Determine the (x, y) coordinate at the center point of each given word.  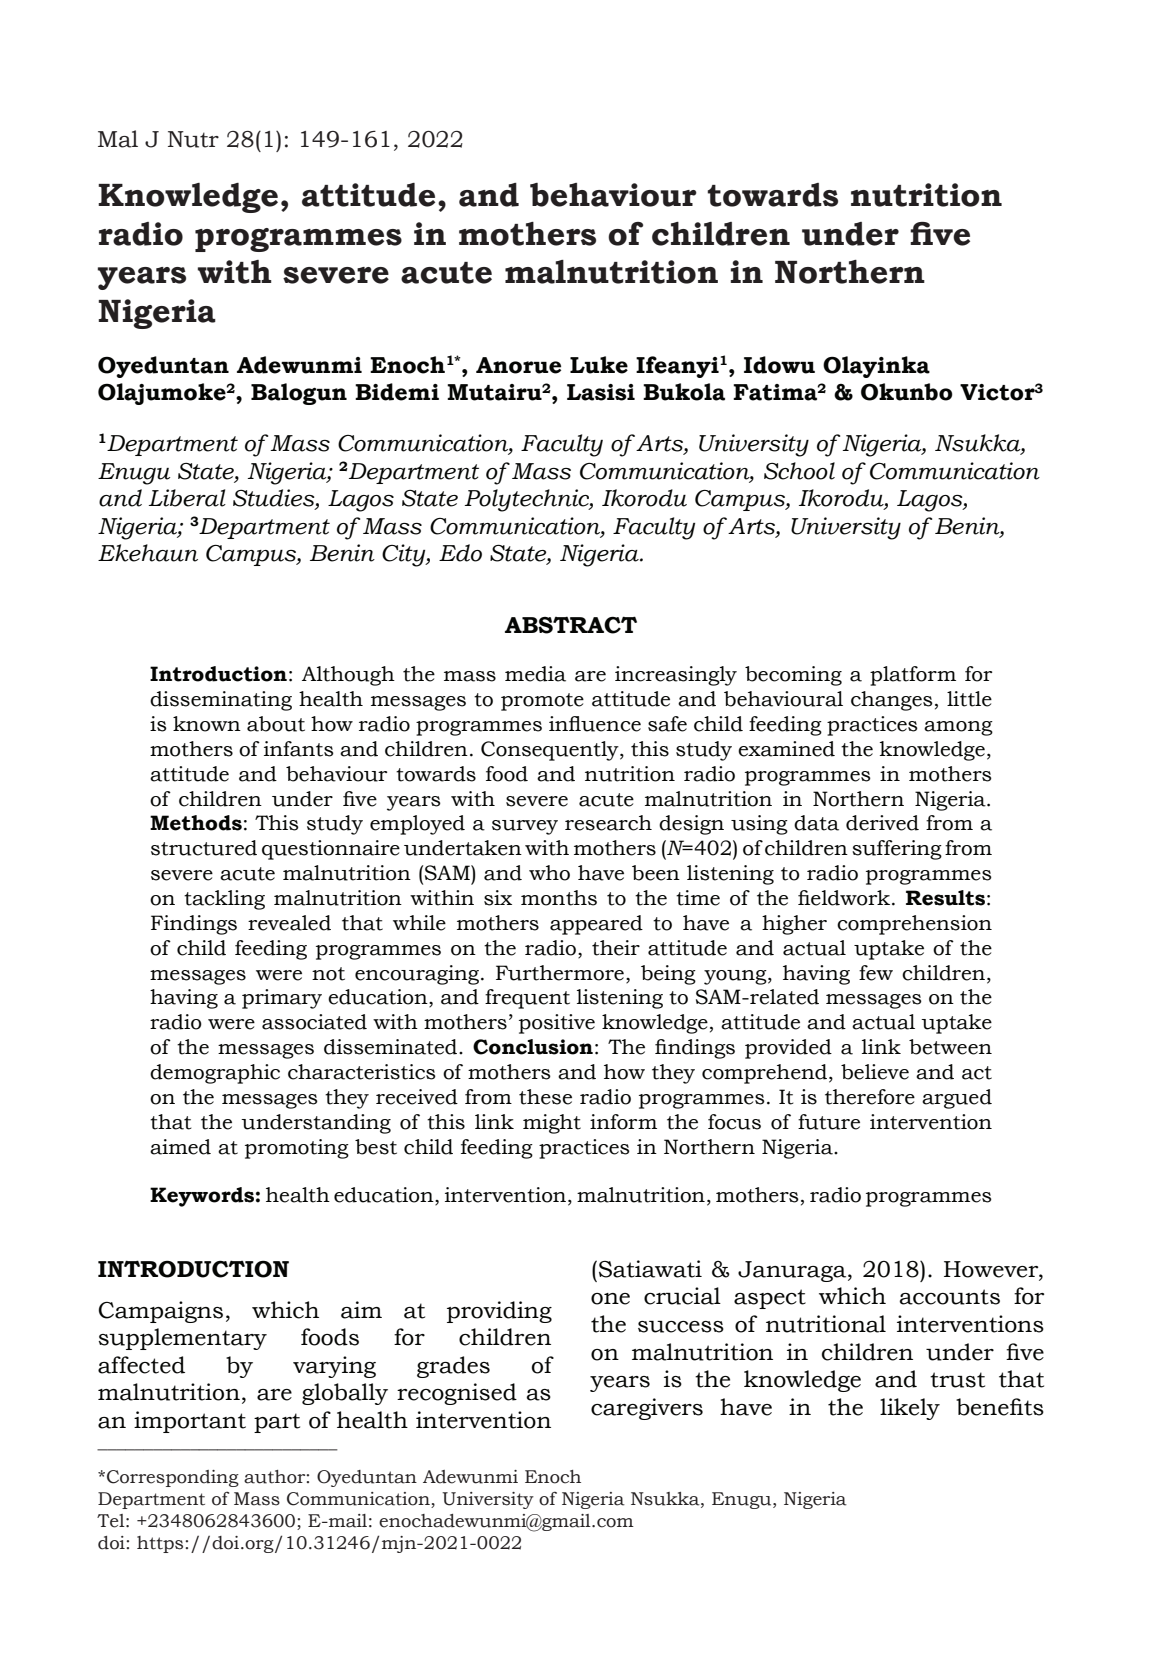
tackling (224, 900)
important (190, 1422)
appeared (596, 925)
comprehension (914, 925)
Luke (599, 365)
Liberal (187, 498)
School (799, 471)
